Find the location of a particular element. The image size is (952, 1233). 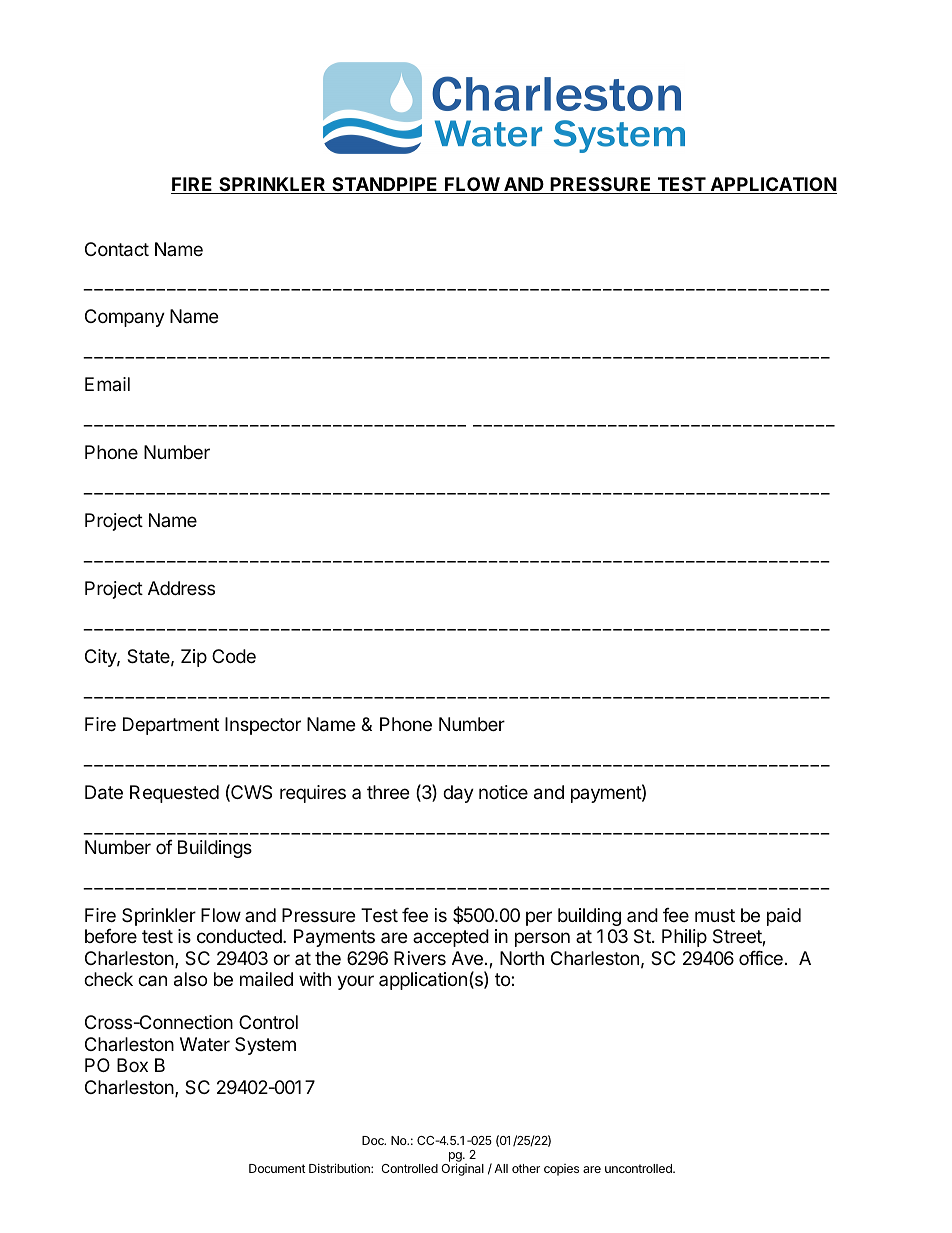

Email is located at coordinates (107, 384).
